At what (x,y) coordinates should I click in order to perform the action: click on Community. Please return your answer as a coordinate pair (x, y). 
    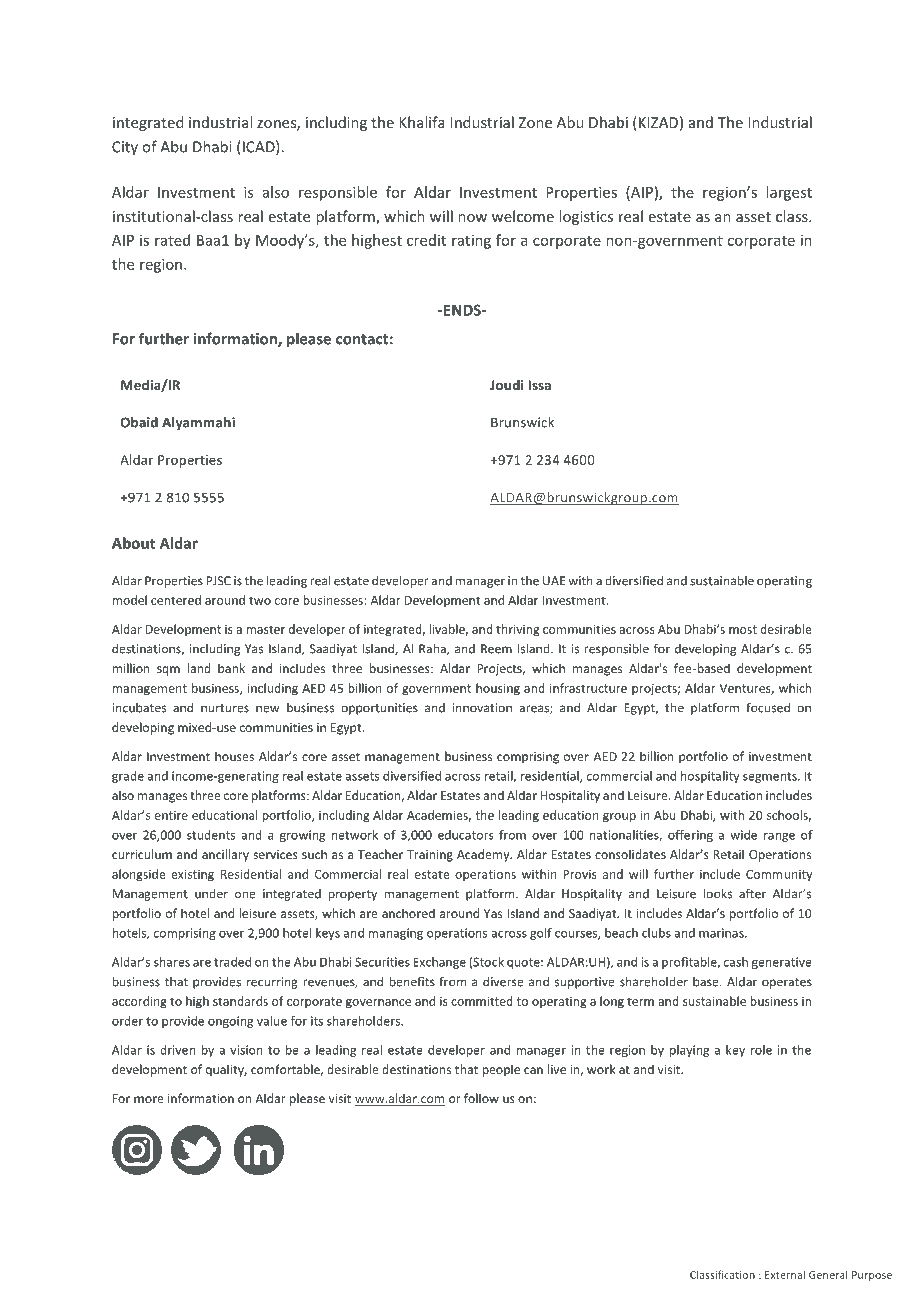
    Looking at the image, I should click on (779, 876).
